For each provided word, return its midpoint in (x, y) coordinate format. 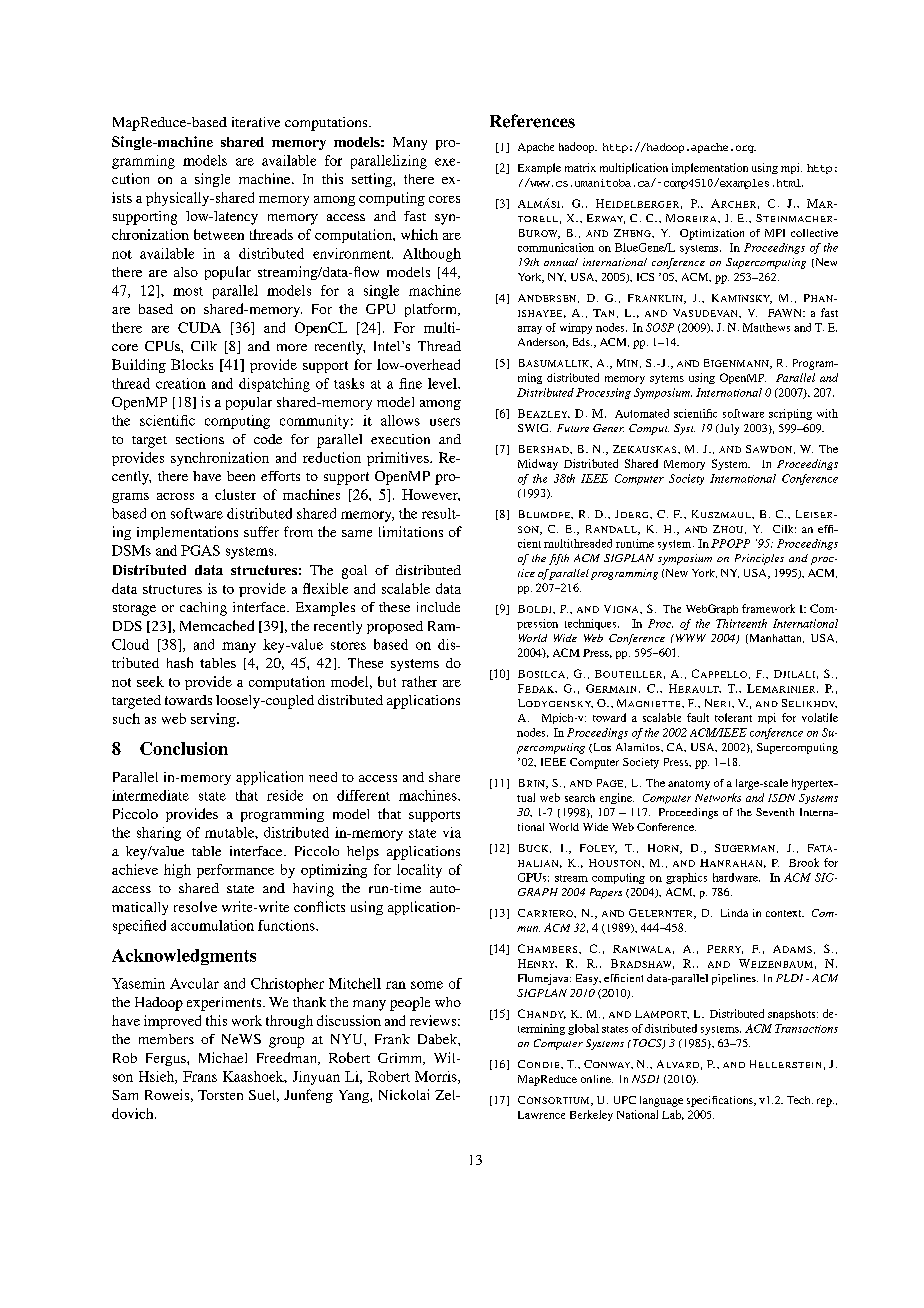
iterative (256, 122)
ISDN (781, 798)
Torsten (220, 1095)
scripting (790, 414)
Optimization (712, 234)
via (452, 832)
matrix (580, 167)
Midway (538, 464)
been (241, 476)
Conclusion (184, 748)
